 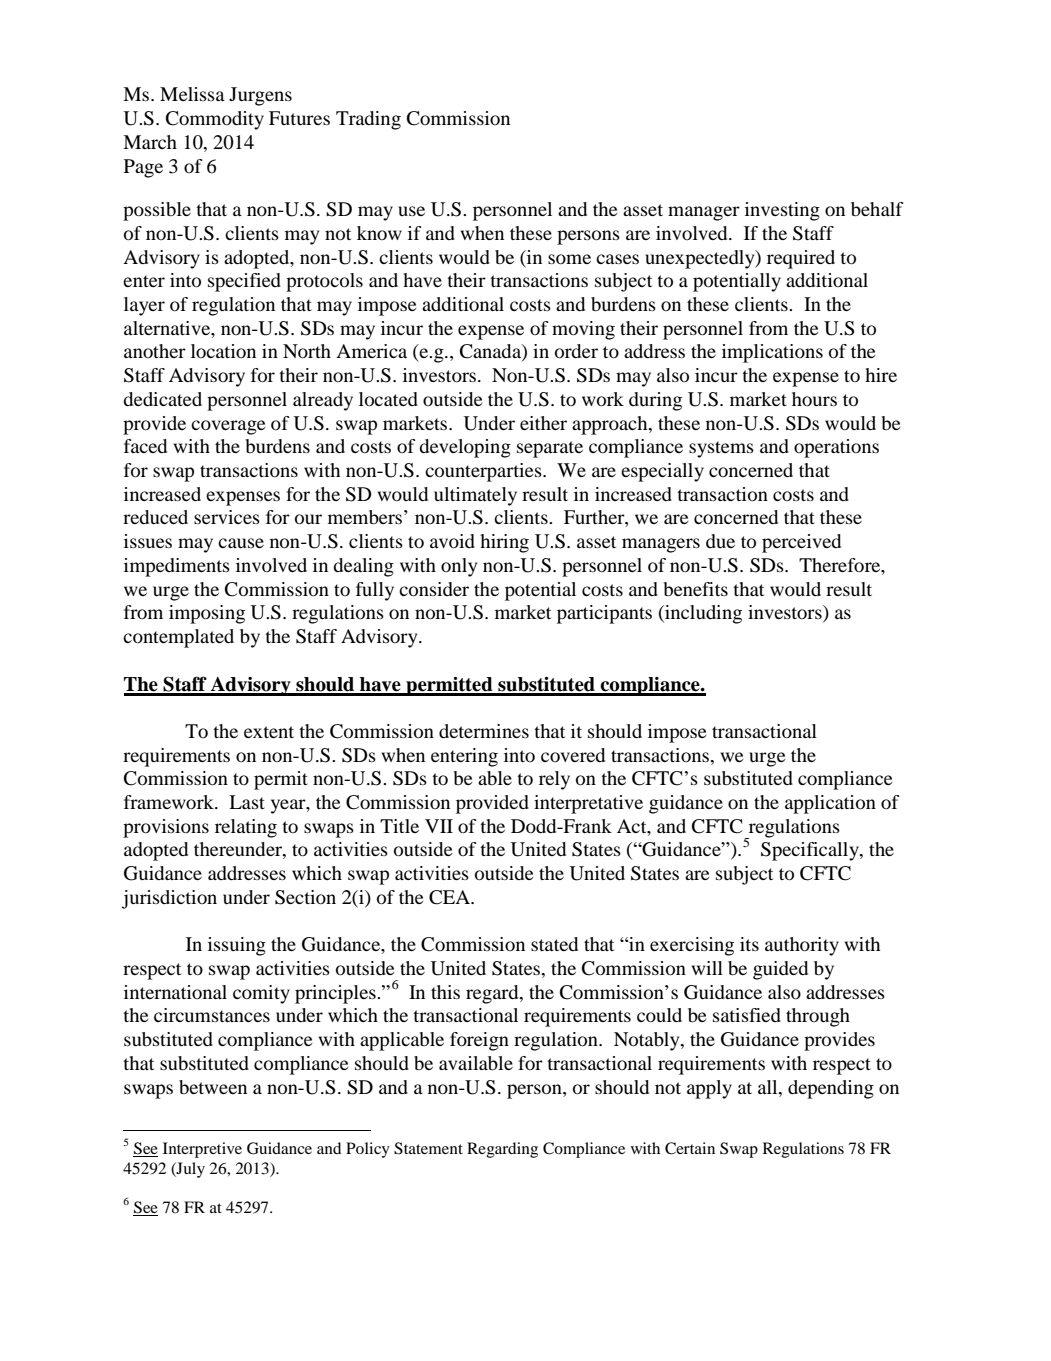 I want to click on Trading, so click(x=368, y=120).
